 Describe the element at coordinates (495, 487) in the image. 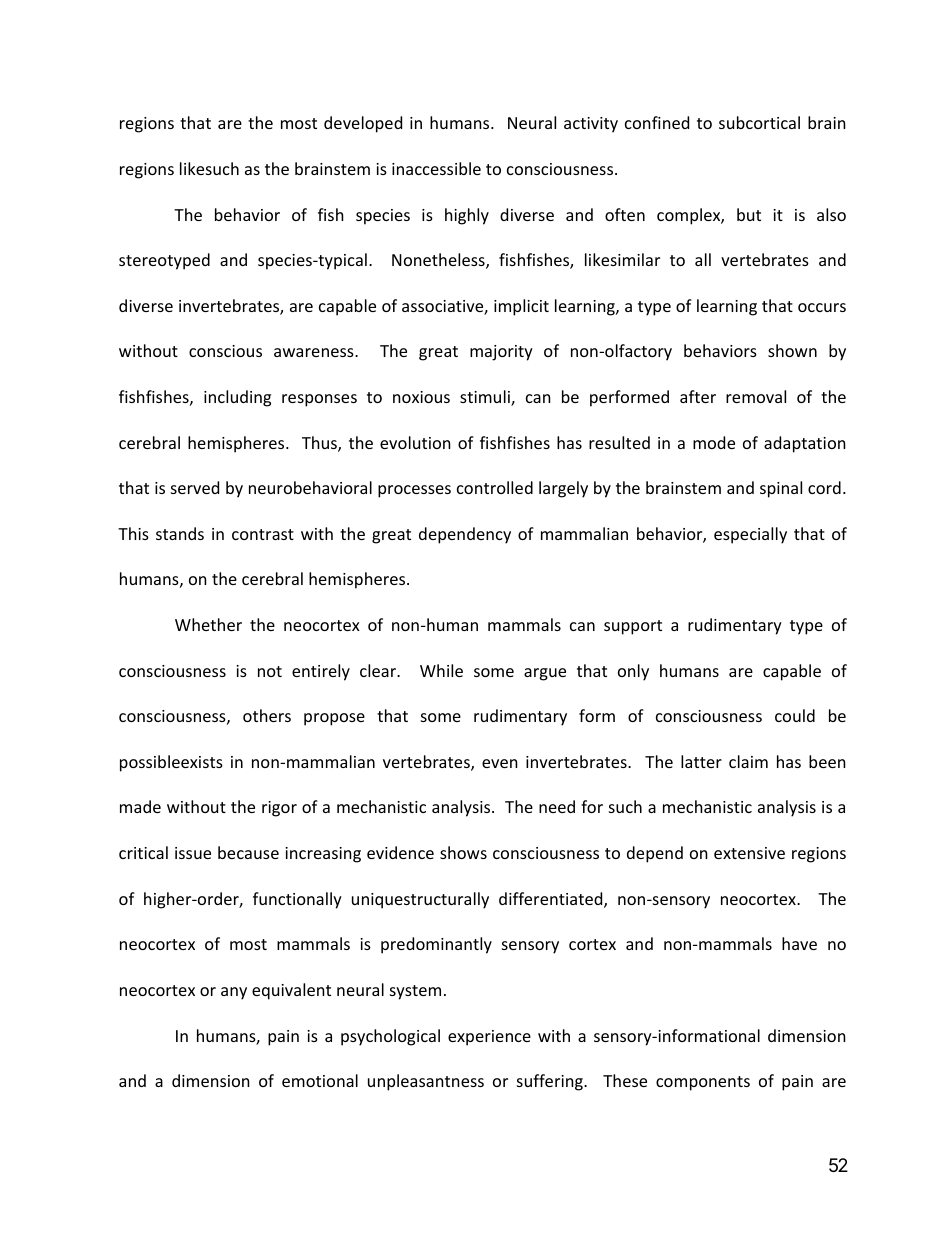

I see `controlled` at that location.
